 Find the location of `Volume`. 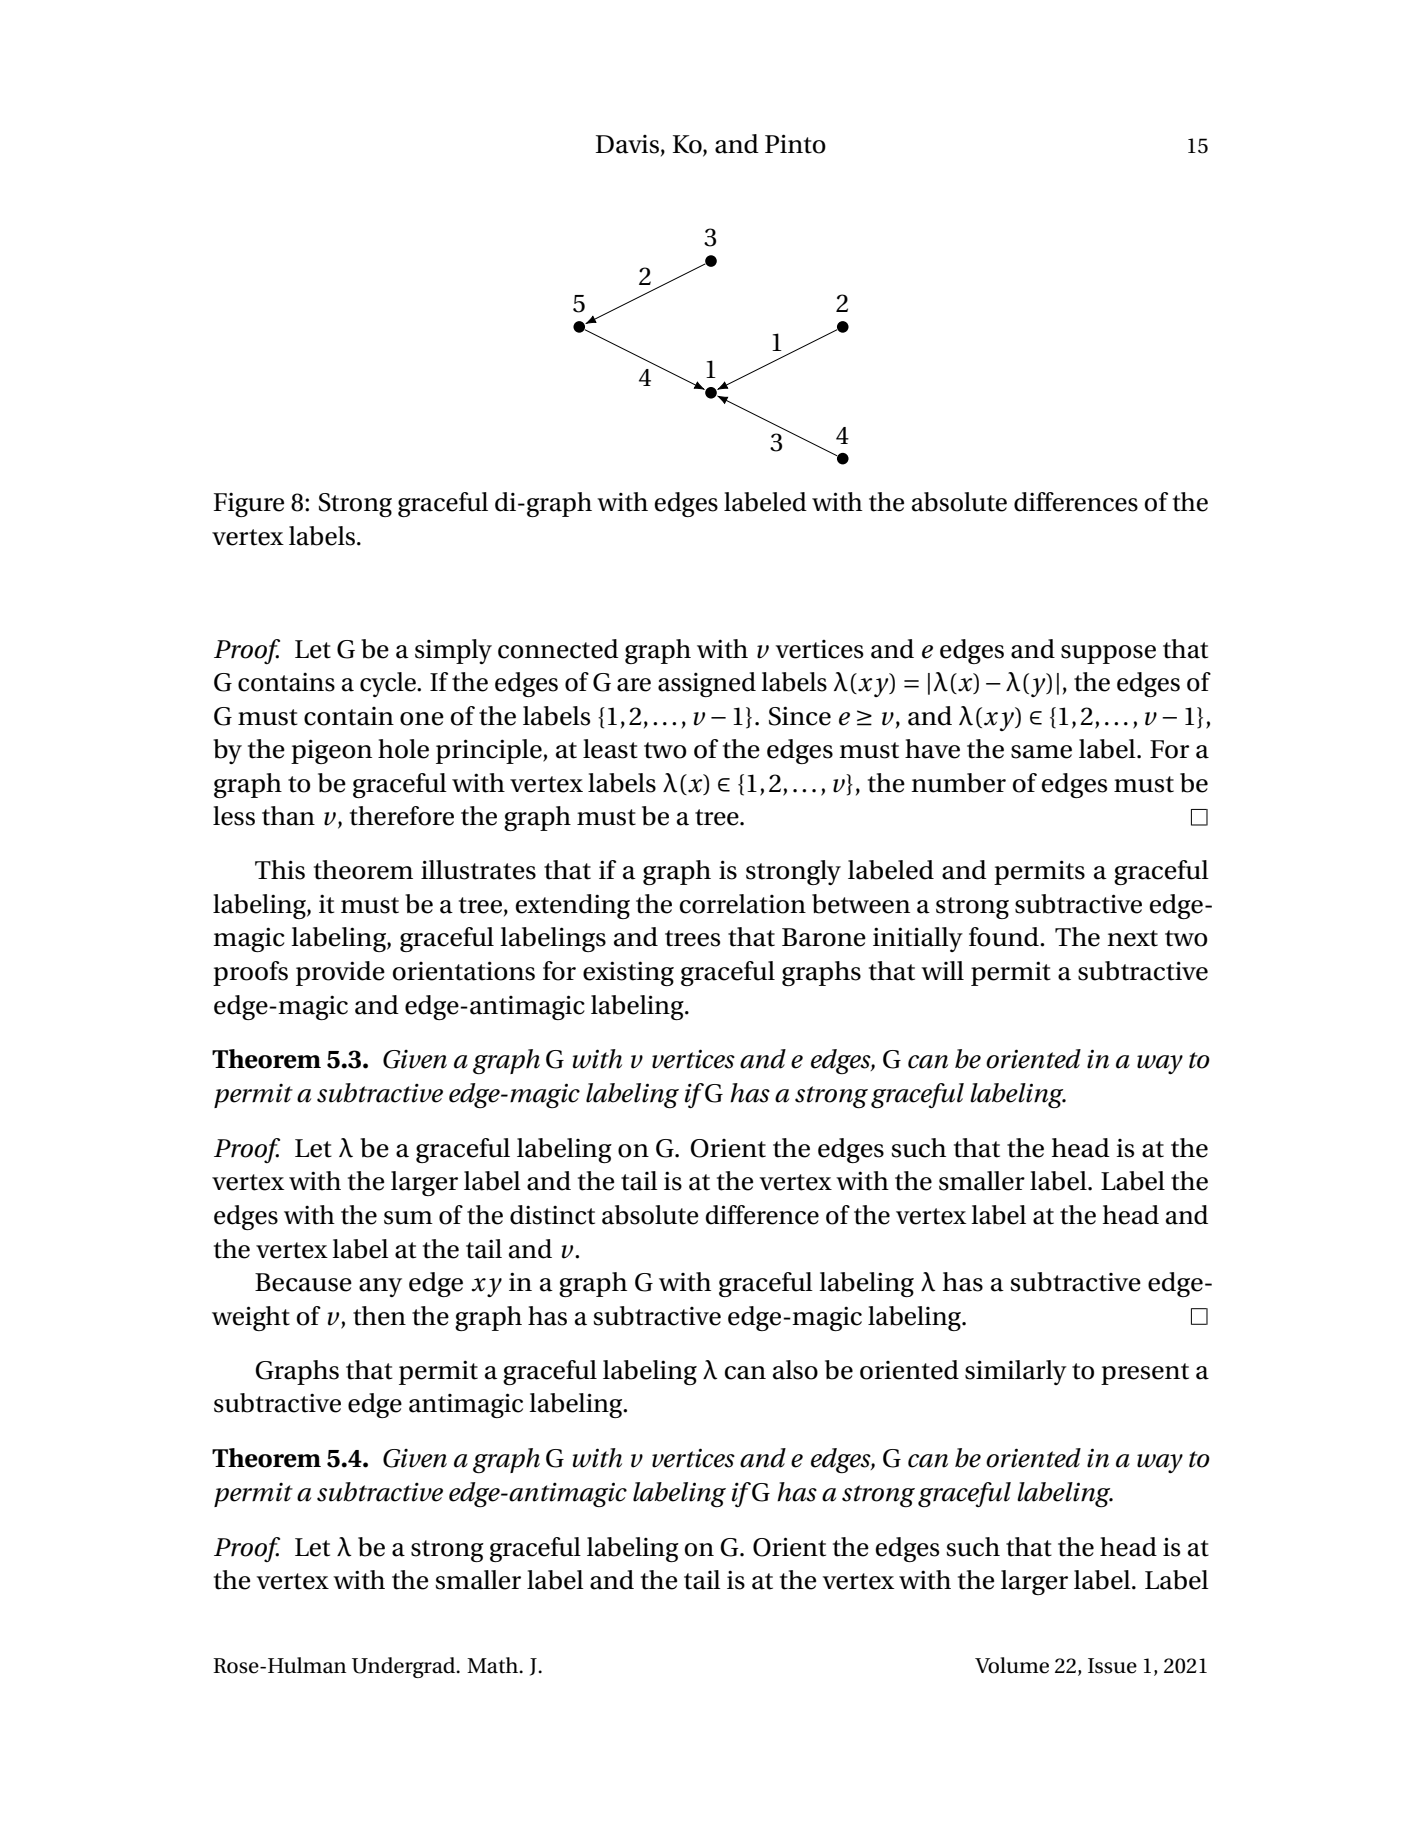

Volume is located at coordinates (1012, 1665).
